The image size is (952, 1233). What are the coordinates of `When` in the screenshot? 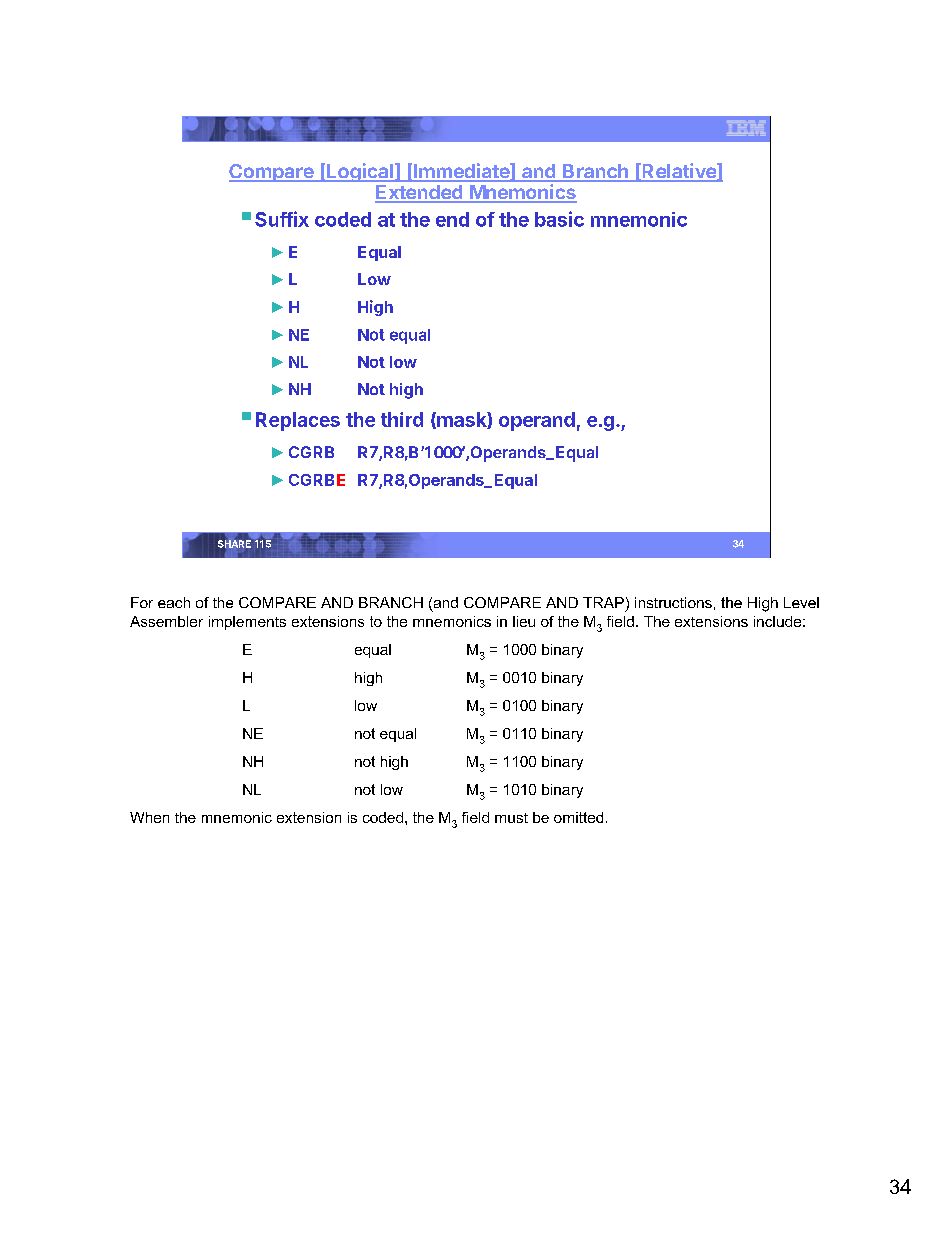 It's located at (149, 817).
